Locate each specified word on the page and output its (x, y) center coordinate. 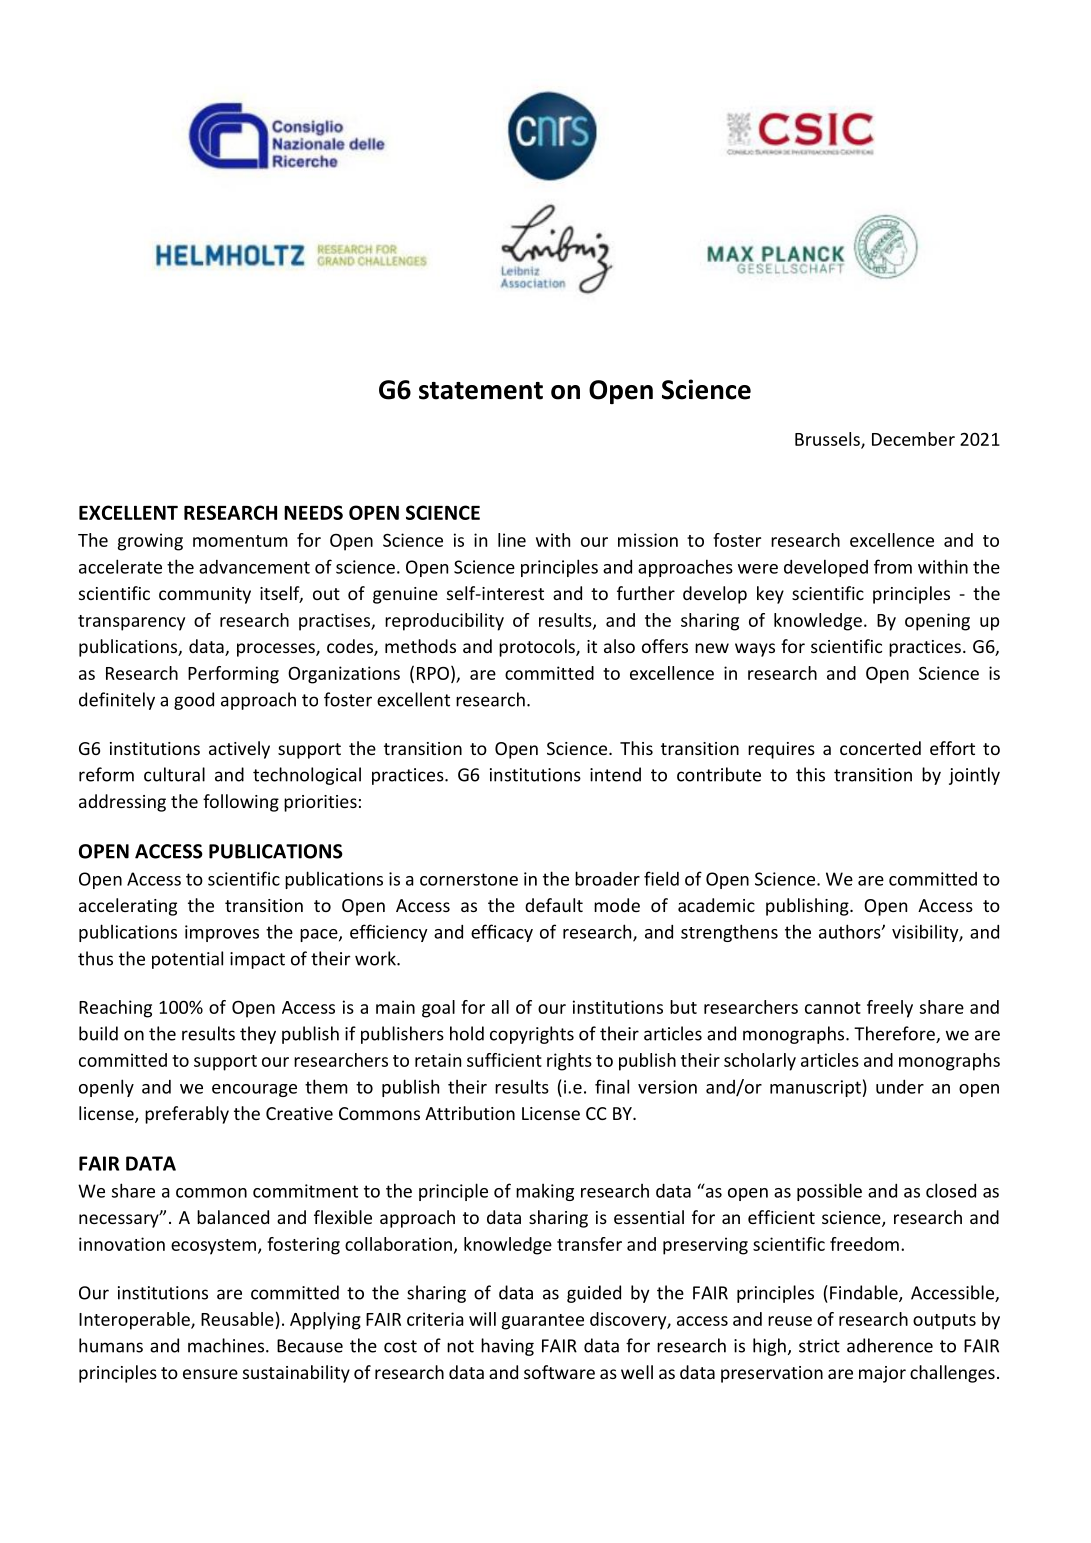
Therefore (895, 1034)
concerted (880, 748)
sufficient (504, 1060)
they (258, 1035)
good (194, 701)
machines (227, 1345)
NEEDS (313, 512)
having (507, 1347)
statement (481, 391)
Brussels (828, 440)
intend (615, 774)
